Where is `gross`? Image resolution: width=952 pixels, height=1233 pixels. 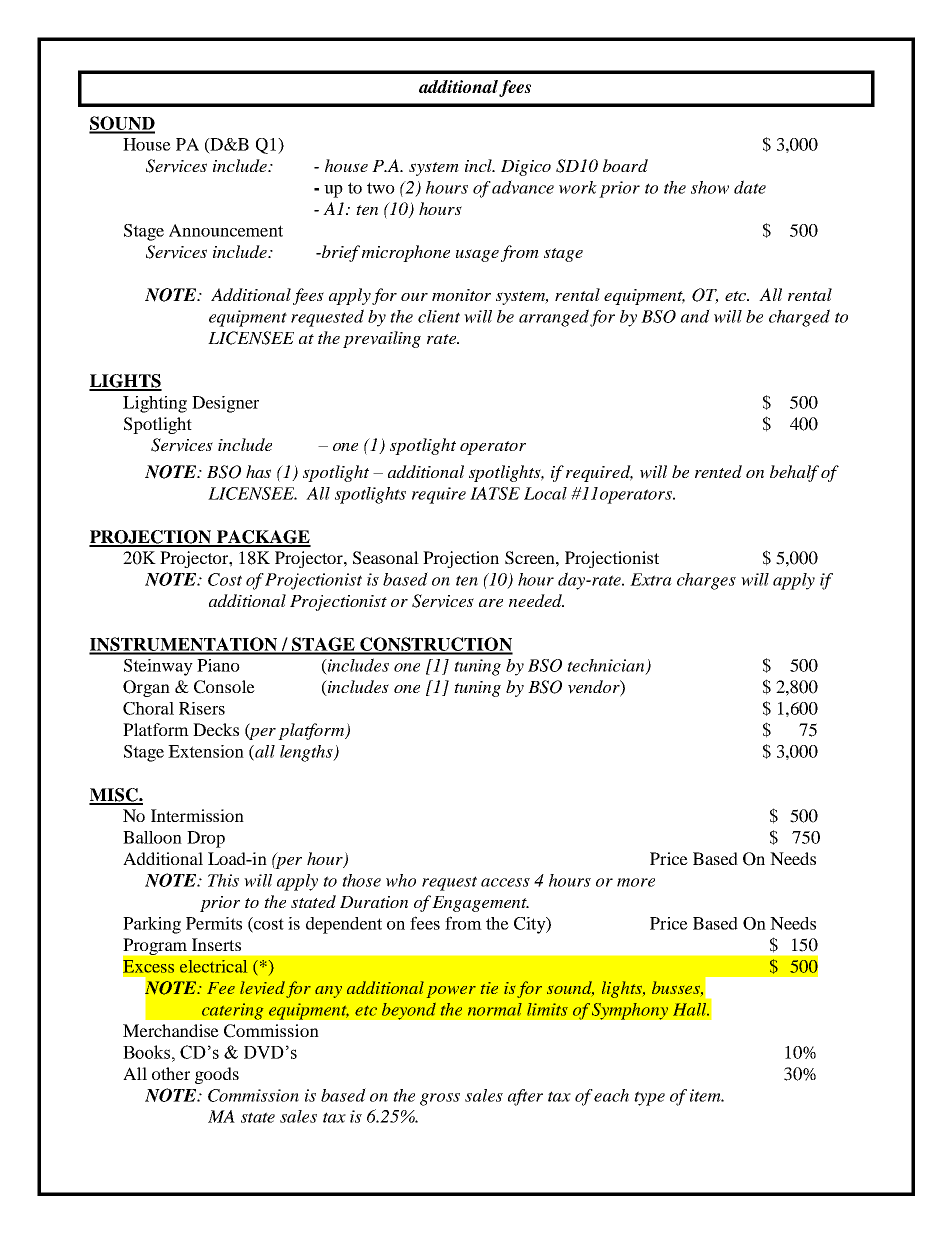 gross is located at coordinates (440, 1099).
